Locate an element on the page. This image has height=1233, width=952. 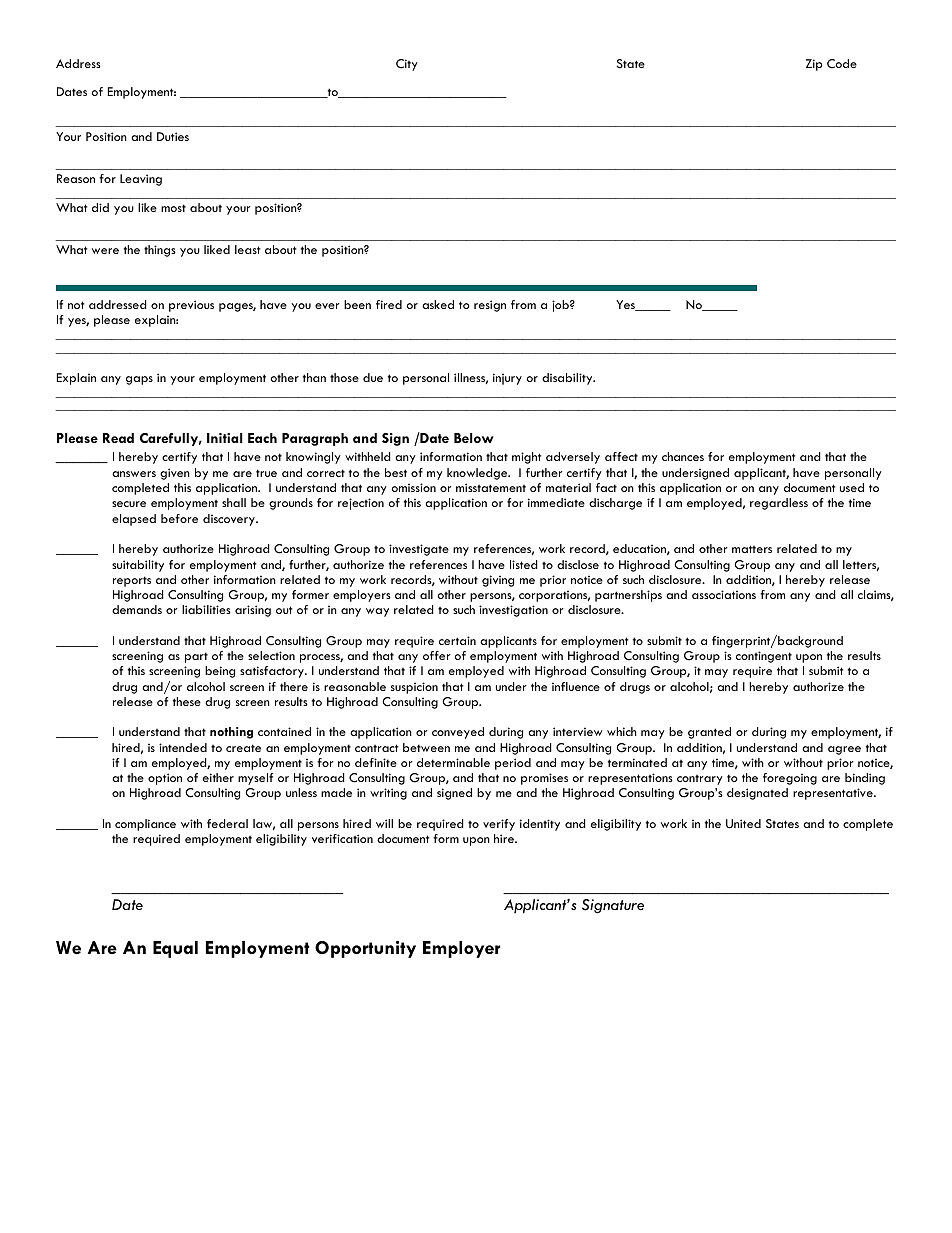
regardless is located at coordinates (779, 504).
